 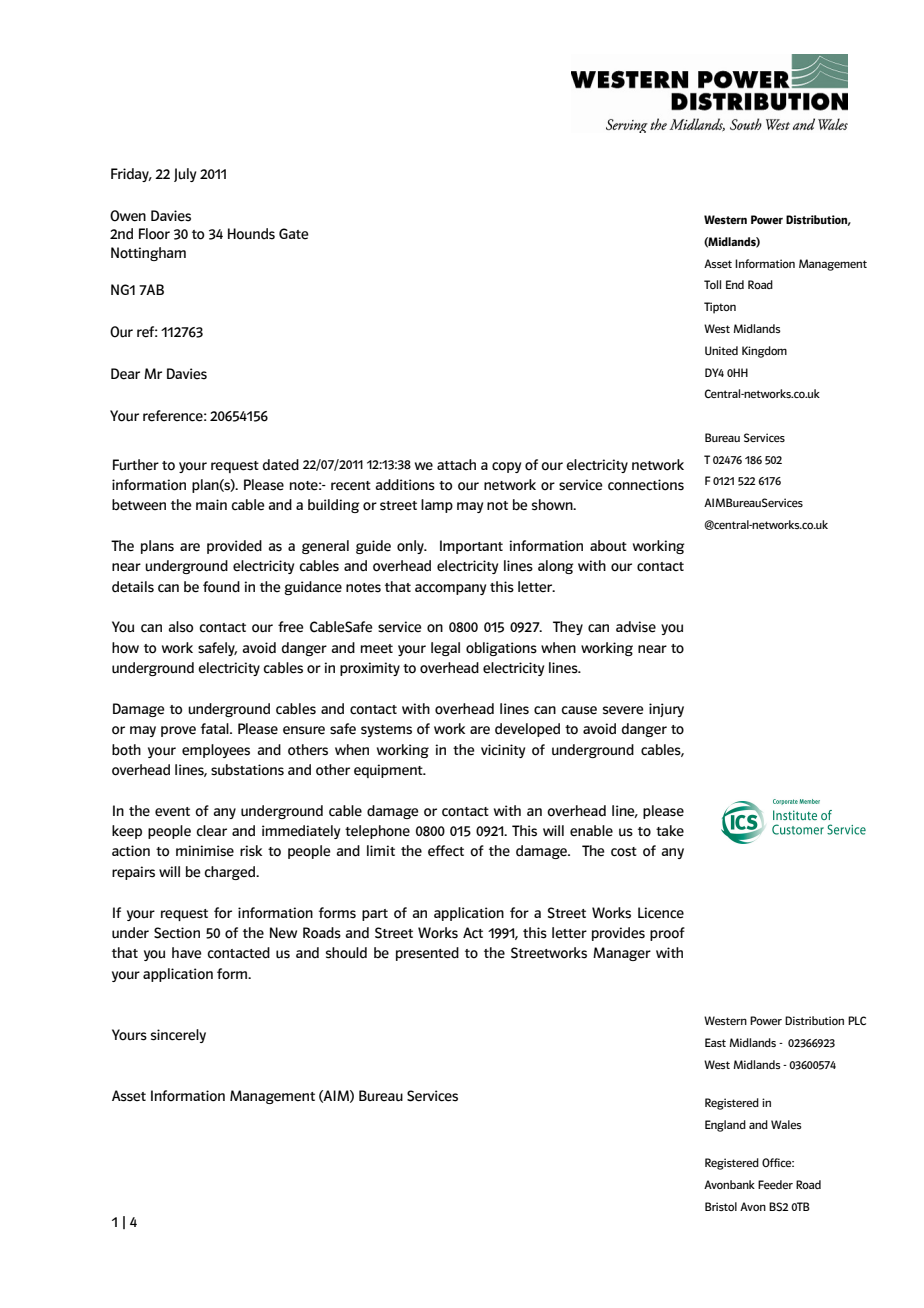 I want to click on sincerely, so click(x=178, y=1036).
